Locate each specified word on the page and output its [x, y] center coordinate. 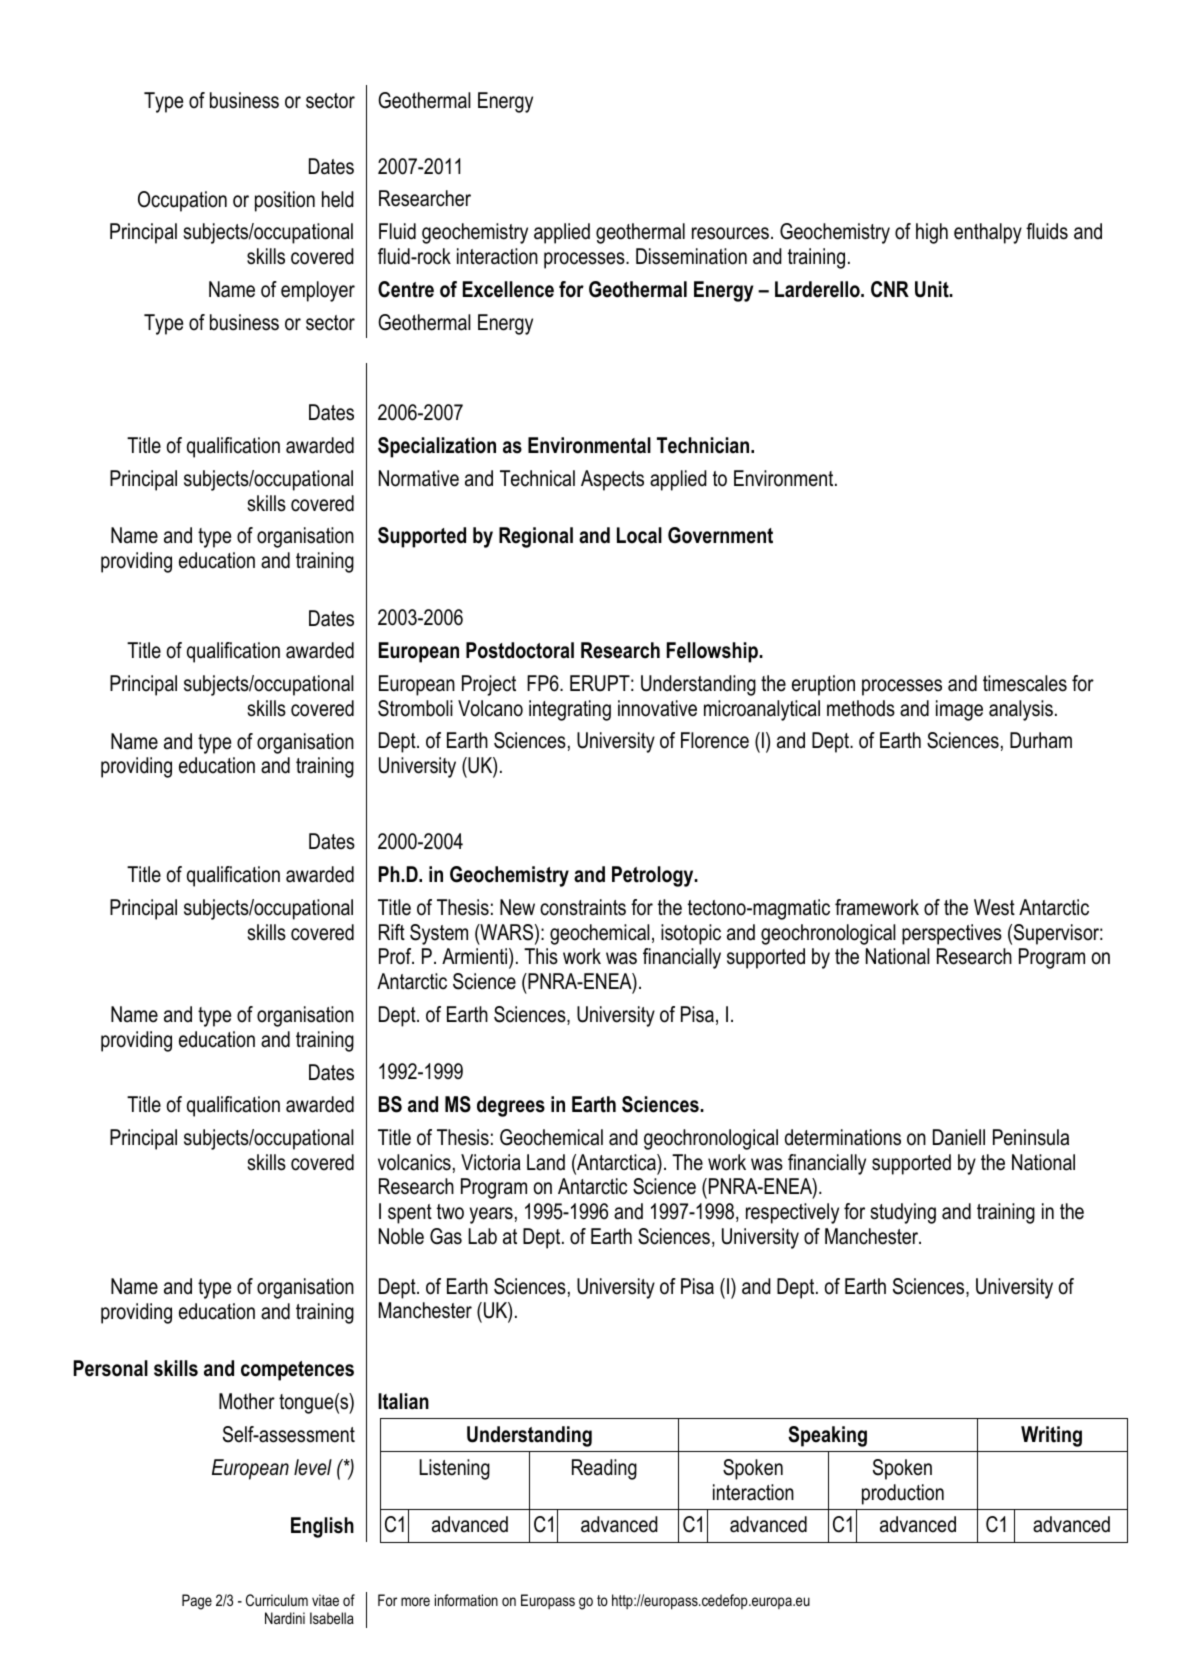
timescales [1025, 683]
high [932, 233]
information [466, 1600]
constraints [583, 907]
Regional [536, 537]
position [285, 201]
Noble [401, 1236]
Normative [419, 478]
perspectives [952, 934]
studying [903, 1213]
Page [197, 1602]
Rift [392, 932]
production [903, 1494]
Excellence [508, 289]
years [491, 1215]
